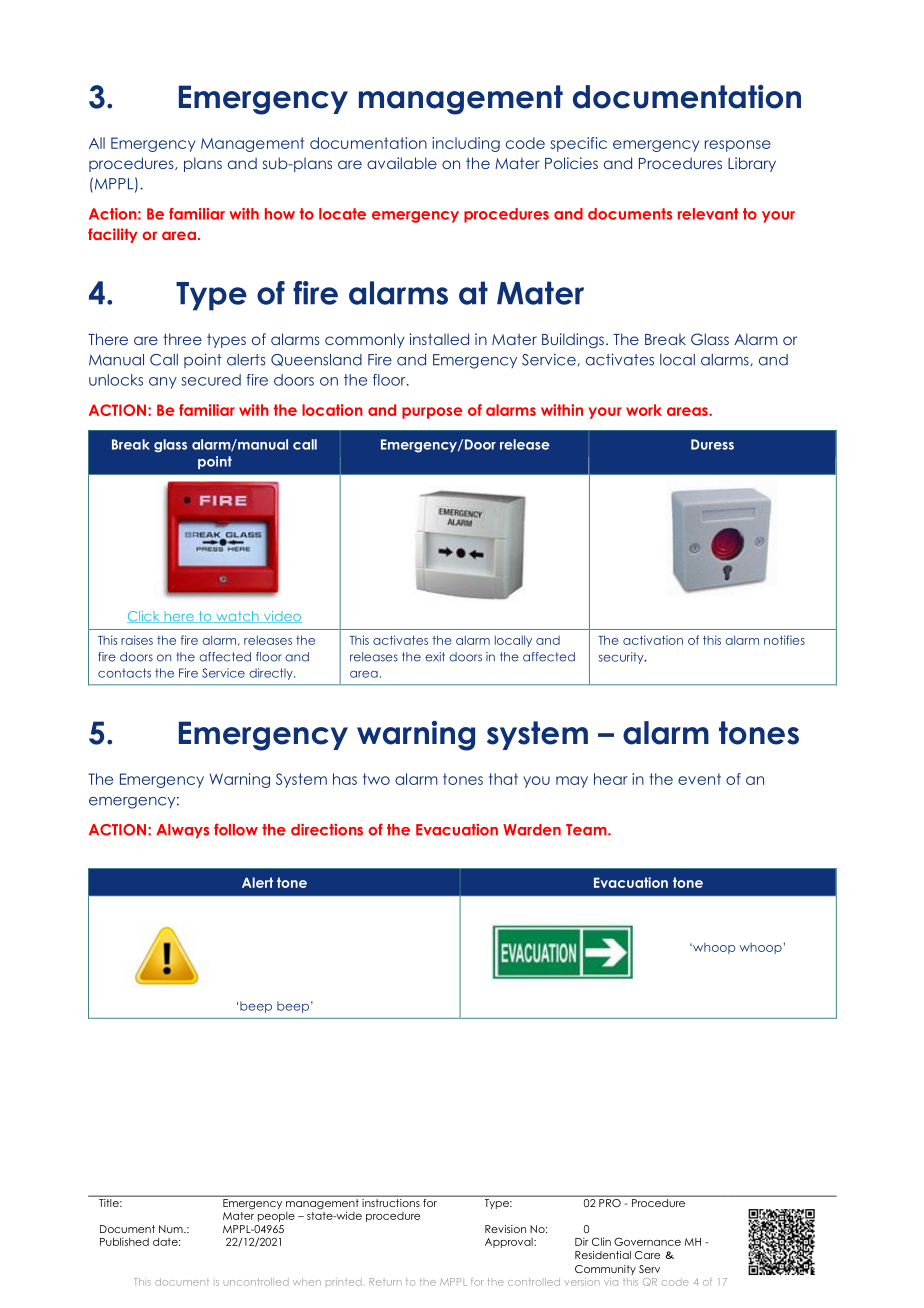 Image resolution: width=924 pixels, height=1308 pixels. Describe the element at coordinates (280, 214) in the screenshot. I see `how` at that location.
